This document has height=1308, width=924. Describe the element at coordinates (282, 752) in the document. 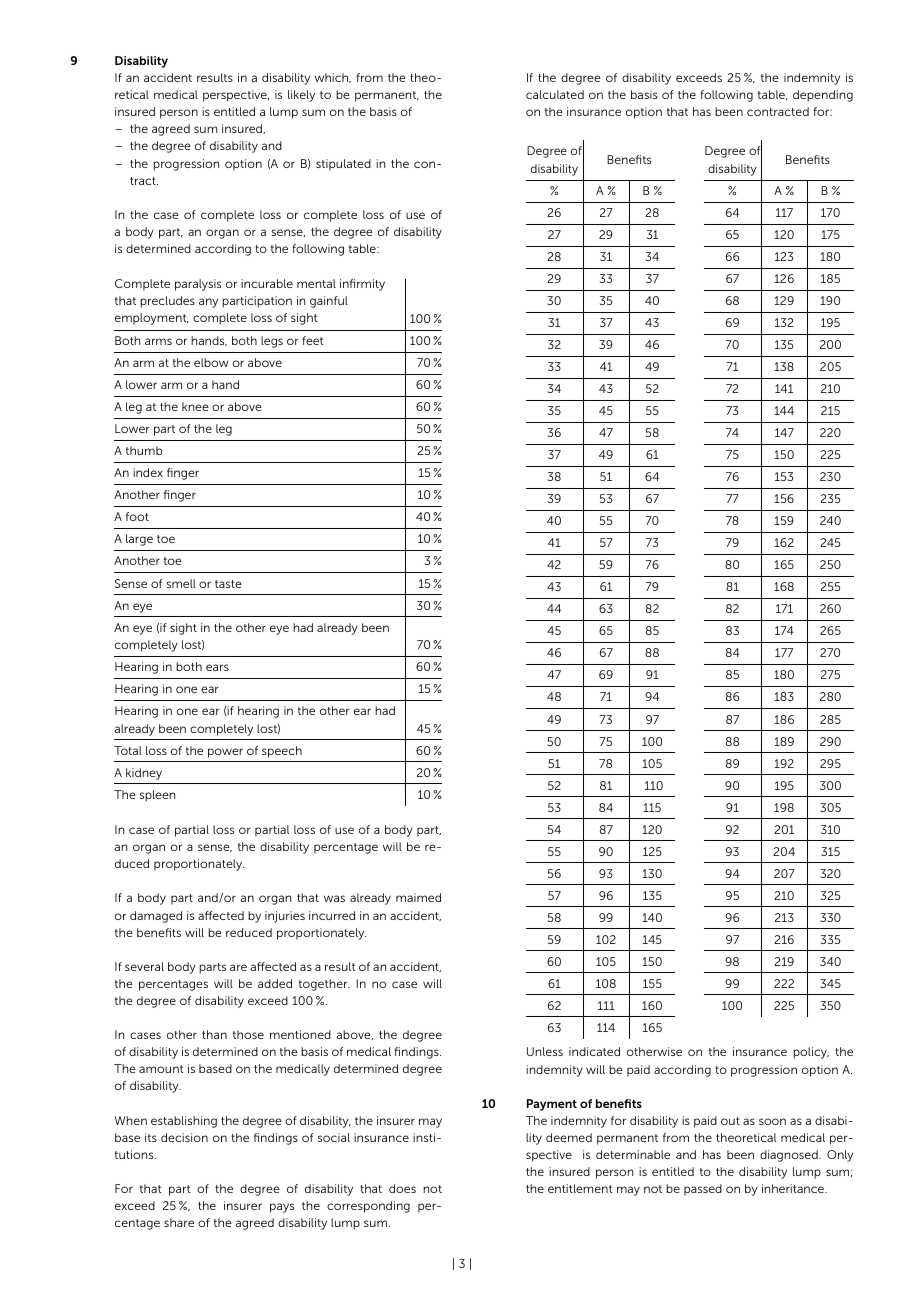

I see `speech` at that location.
